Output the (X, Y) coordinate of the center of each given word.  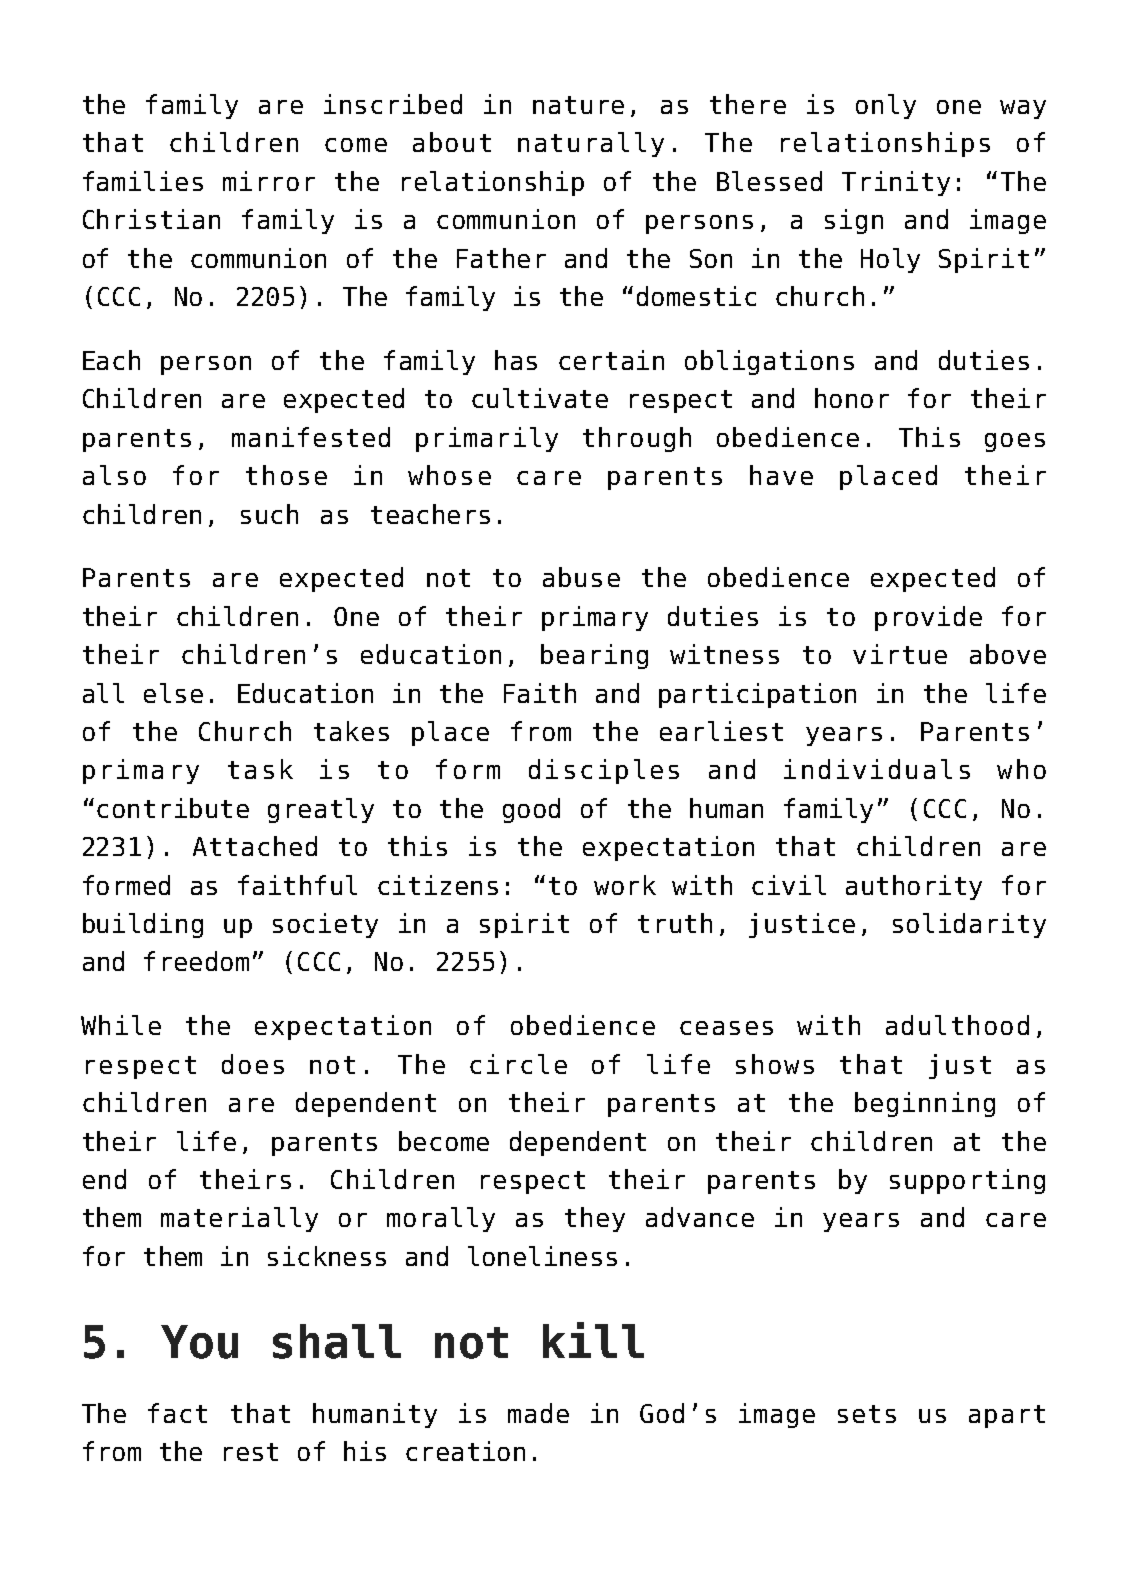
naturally (591, 144)
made (538, 1413)
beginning (925, 1104)
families (143, 181)
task (260, 769)
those (286, 475)
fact (177, 1413)
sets (867, 1414)
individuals (877, 769)
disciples (604, 771)
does (253, 1064)
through (637, 439)
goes (1015, 442)
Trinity (896, 183)
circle (518, 1064)
